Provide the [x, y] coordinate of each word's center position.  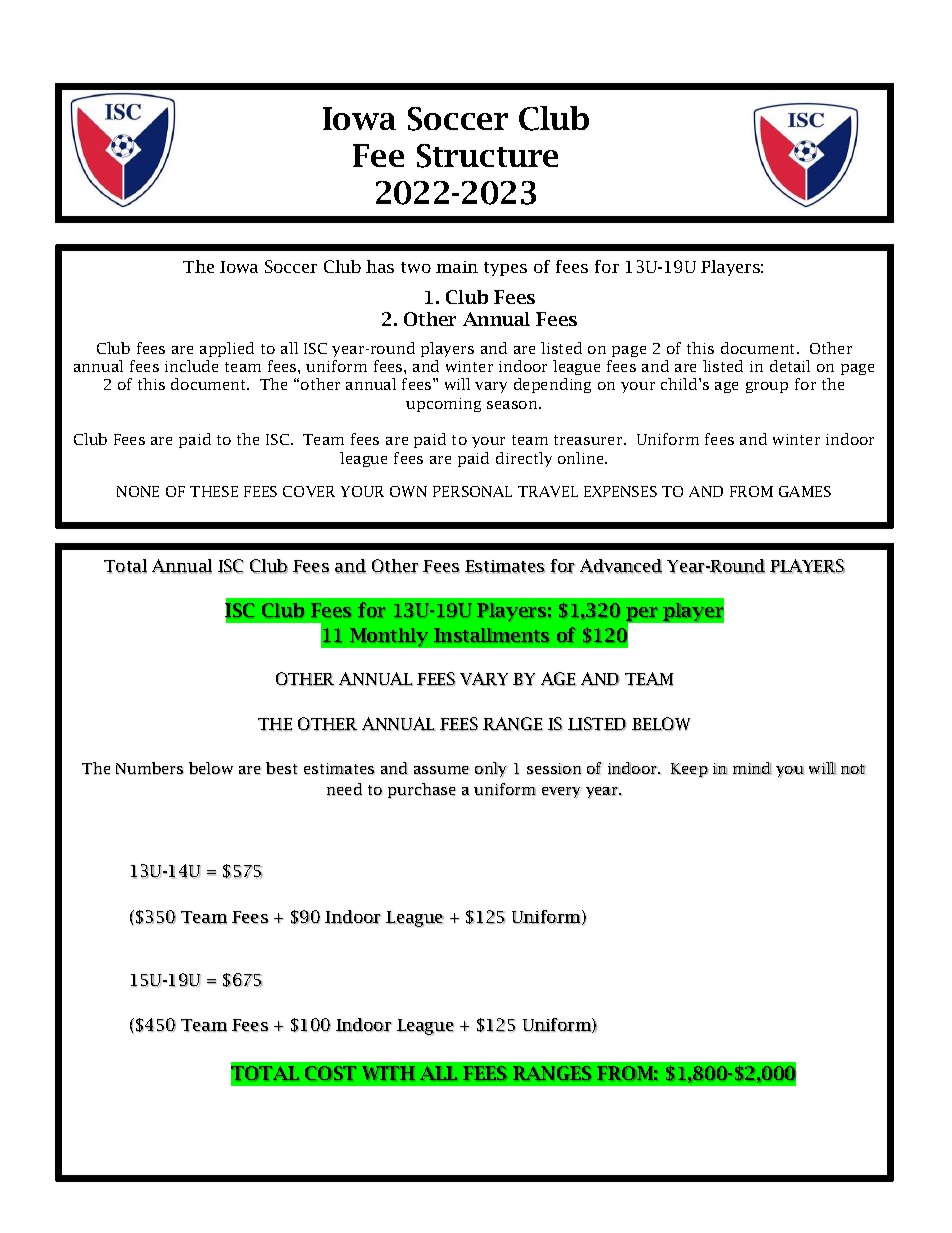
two [416, 267]
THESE [214, 491]
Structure [487, 156]
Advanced [621, 566]
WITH [388, 1073]
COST [330, 1073]
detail [790, 366]
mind [752, 768]
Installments [491, 635]
